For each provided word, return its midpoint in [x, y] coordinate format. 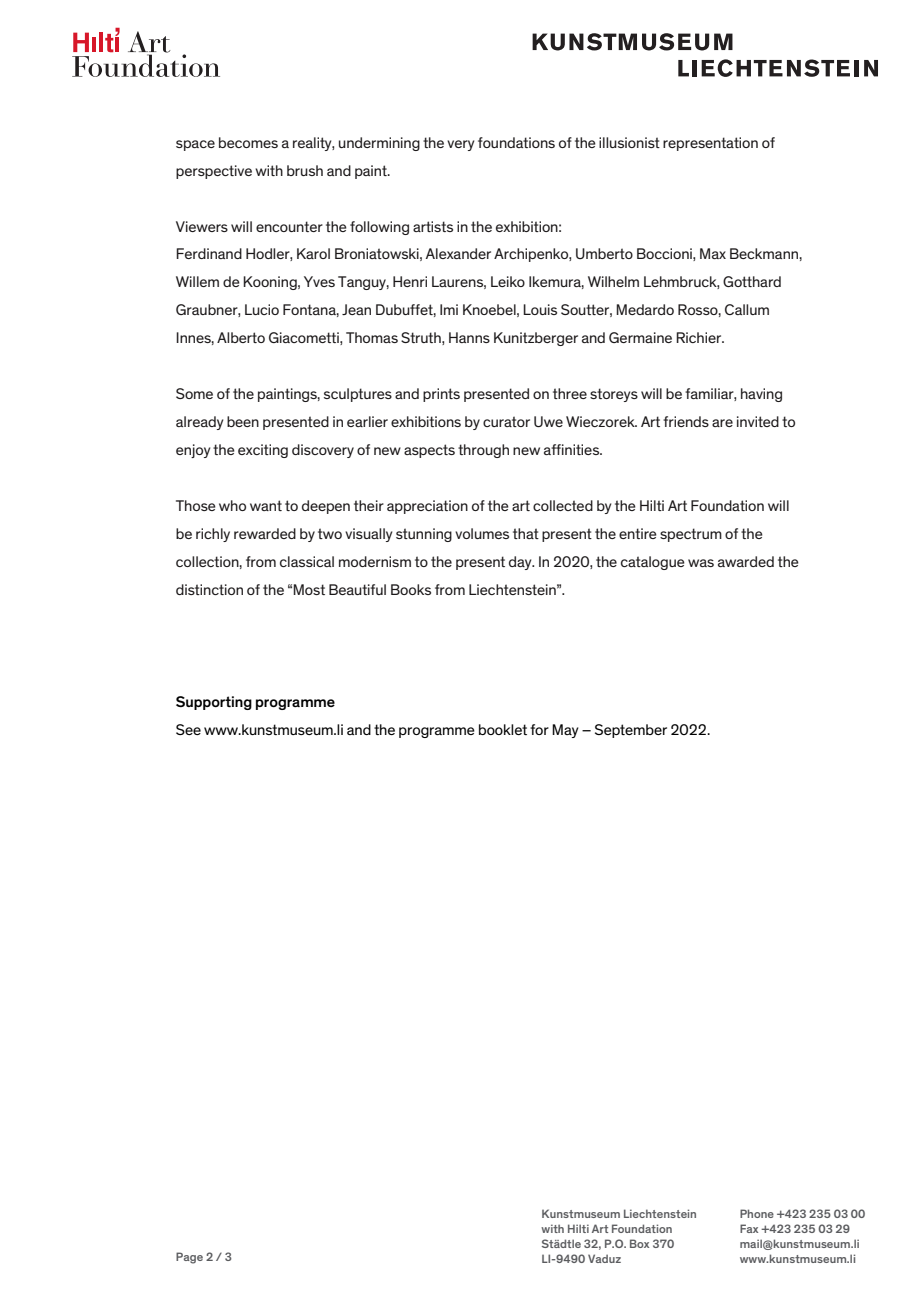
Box [639, 1243]
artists [433, 226]
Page [189, 1258]
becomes [248, 142]
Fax [749, 1228]
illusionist [629, 142]
